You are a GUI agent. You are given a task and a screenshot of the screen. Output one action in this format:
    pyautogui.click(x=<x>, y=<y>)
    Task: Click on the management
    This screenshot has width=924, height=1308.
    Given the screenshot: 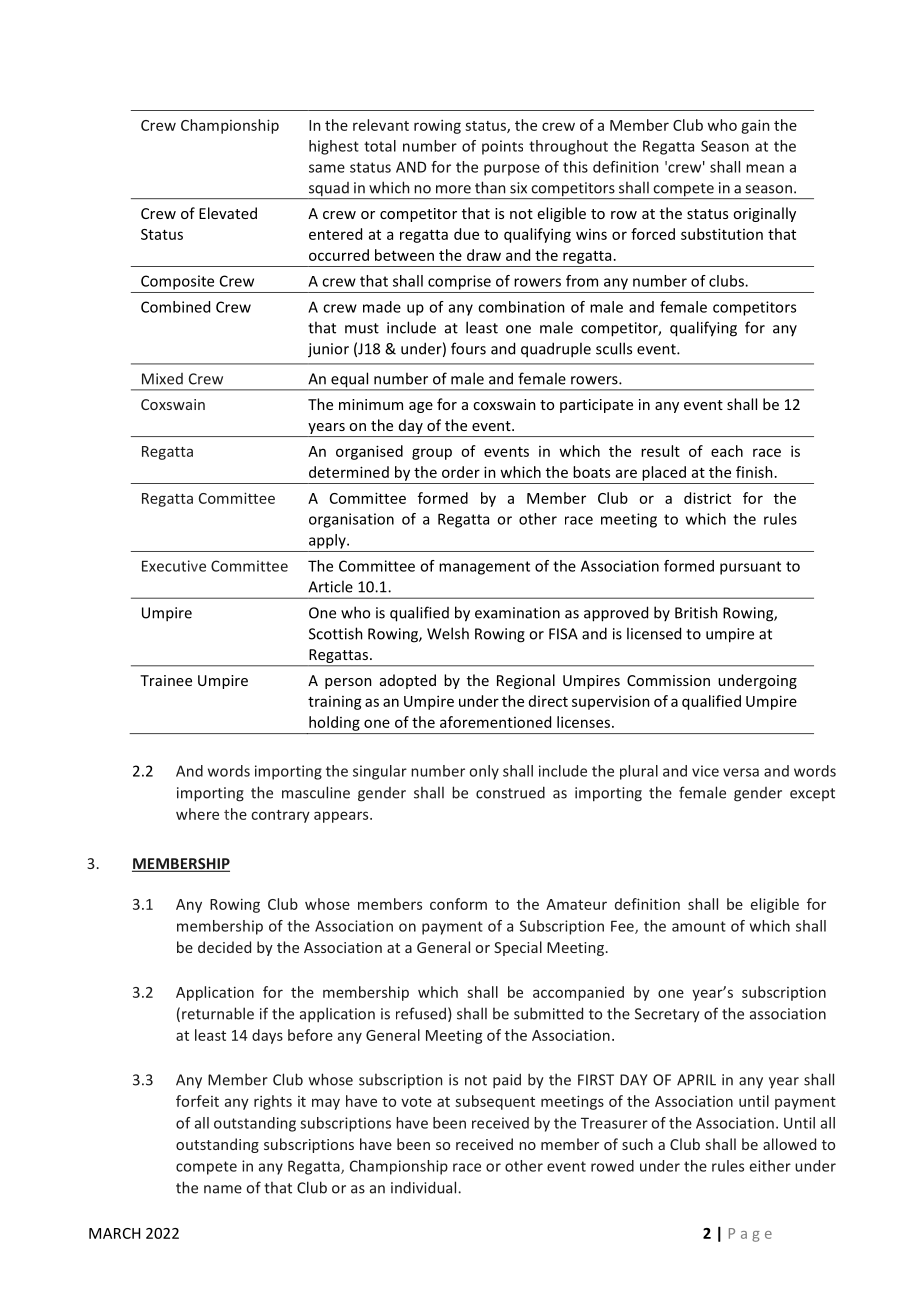 What is the action you would take?
    pyautogui.click(x=484, y=568)
